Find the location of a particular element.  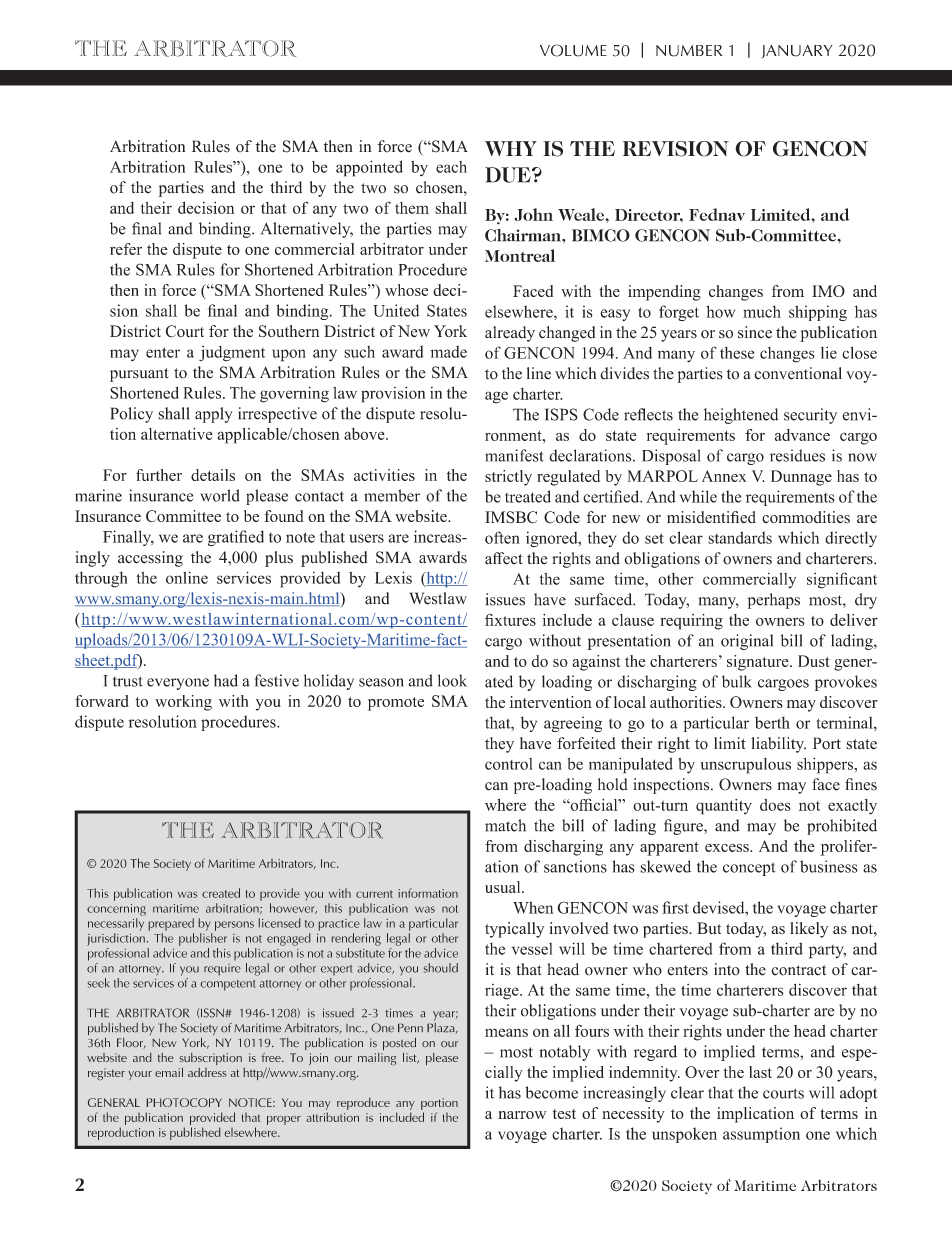

WHY is located at coordinates (511, 148).
